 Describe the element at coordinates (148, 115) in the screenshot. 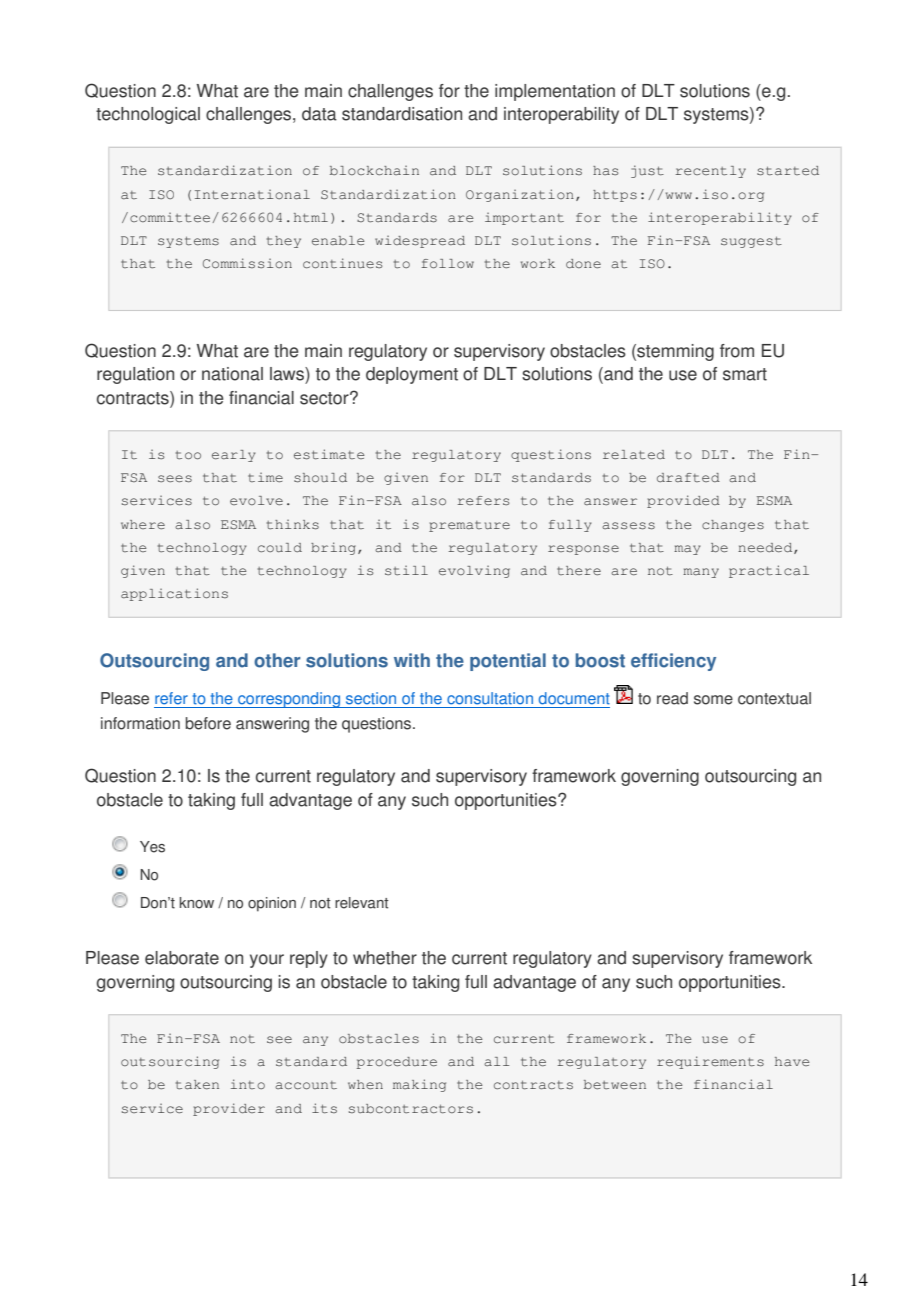

I see `technological` at that location.
